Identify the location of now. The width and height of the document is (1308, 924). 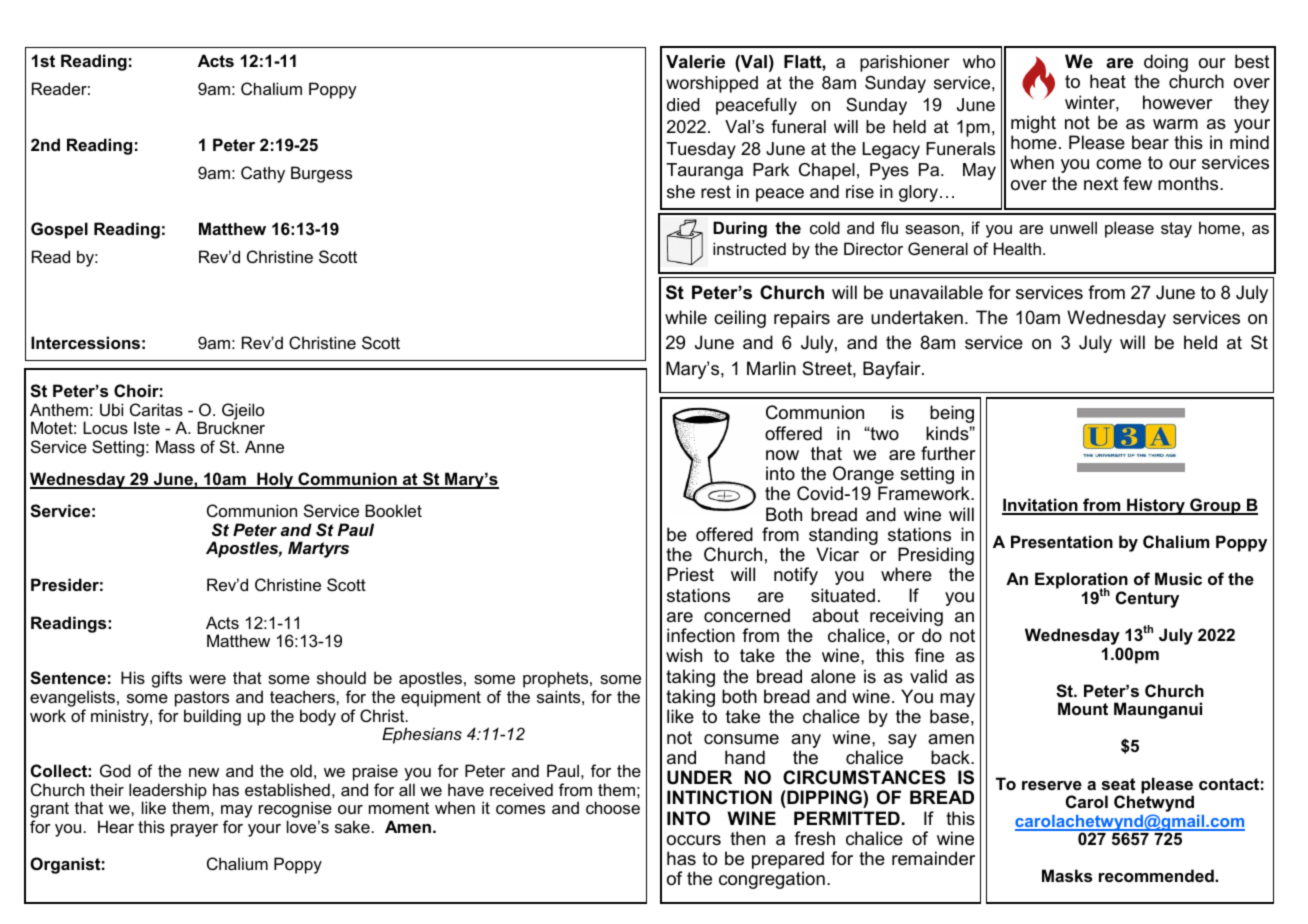
(782, 455).
